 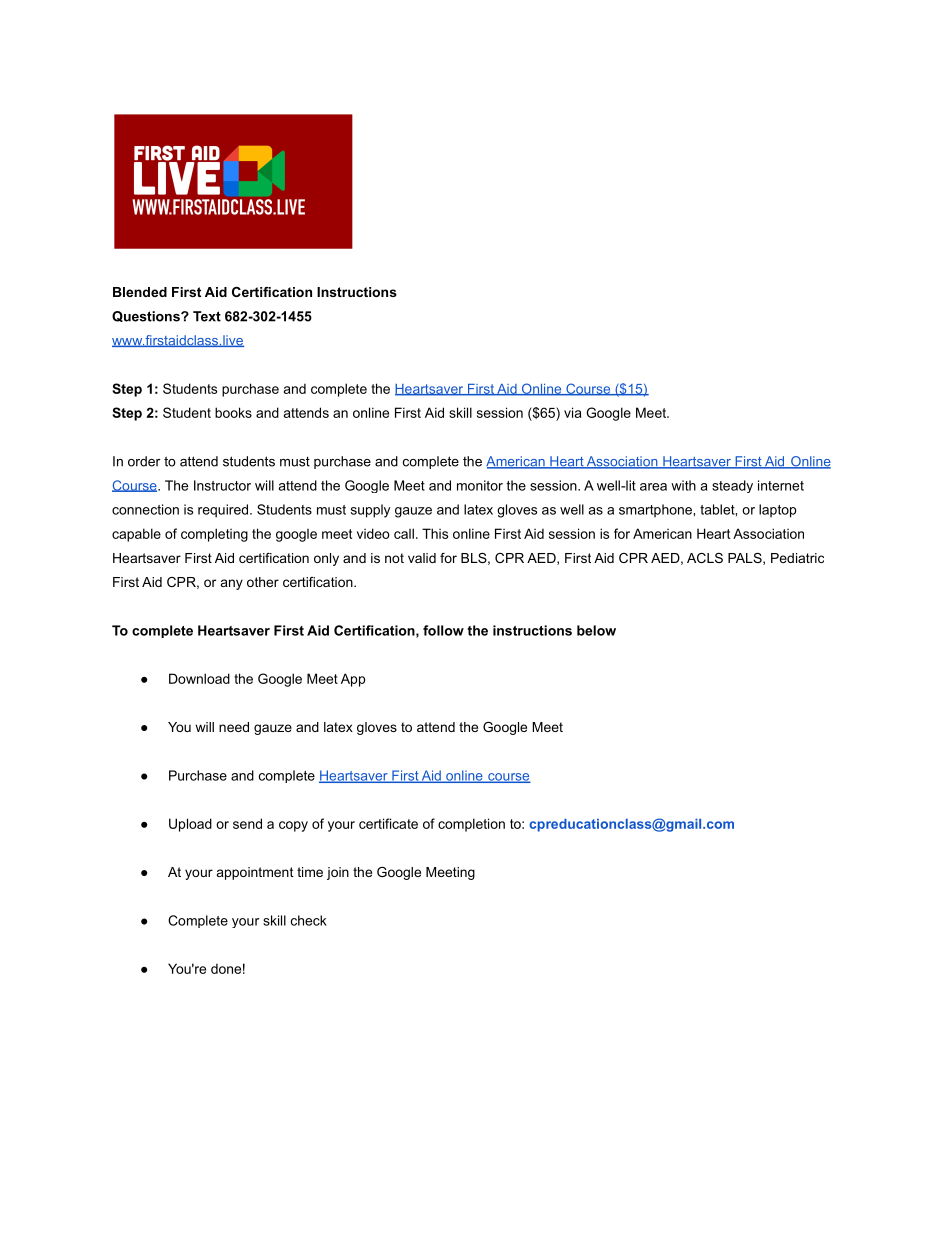 I want to click on any, so click(x=232, y=584).
